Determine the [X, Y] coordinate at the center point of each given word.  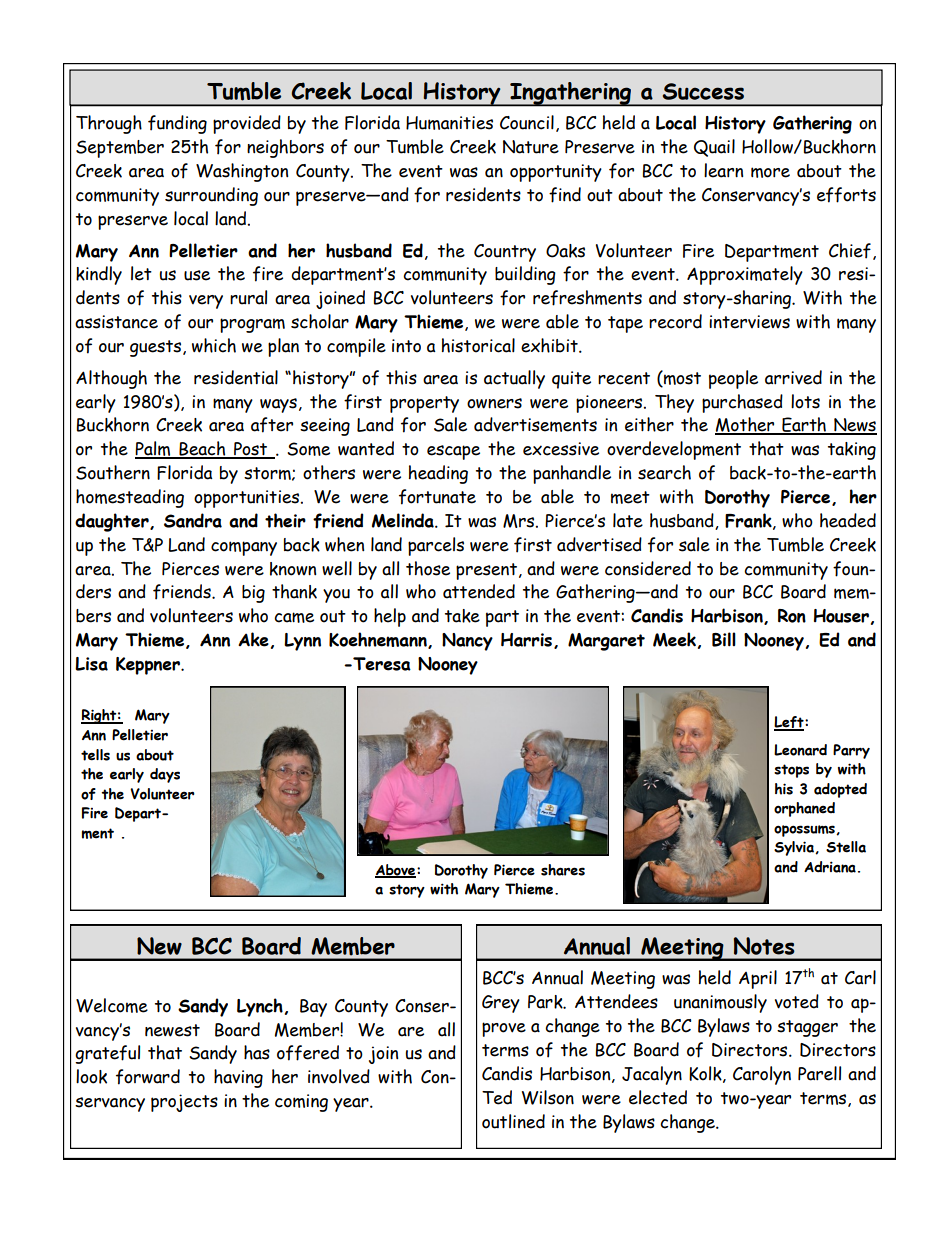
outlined [513, 1121]
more [770, 172]
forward [148, 1077]
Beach [202, 449]
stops [791, 771]
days [165, 775]
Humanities [449, 123]
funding [177, 124]
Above [396, 871]
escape [453, 452]
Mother [746, 426]
